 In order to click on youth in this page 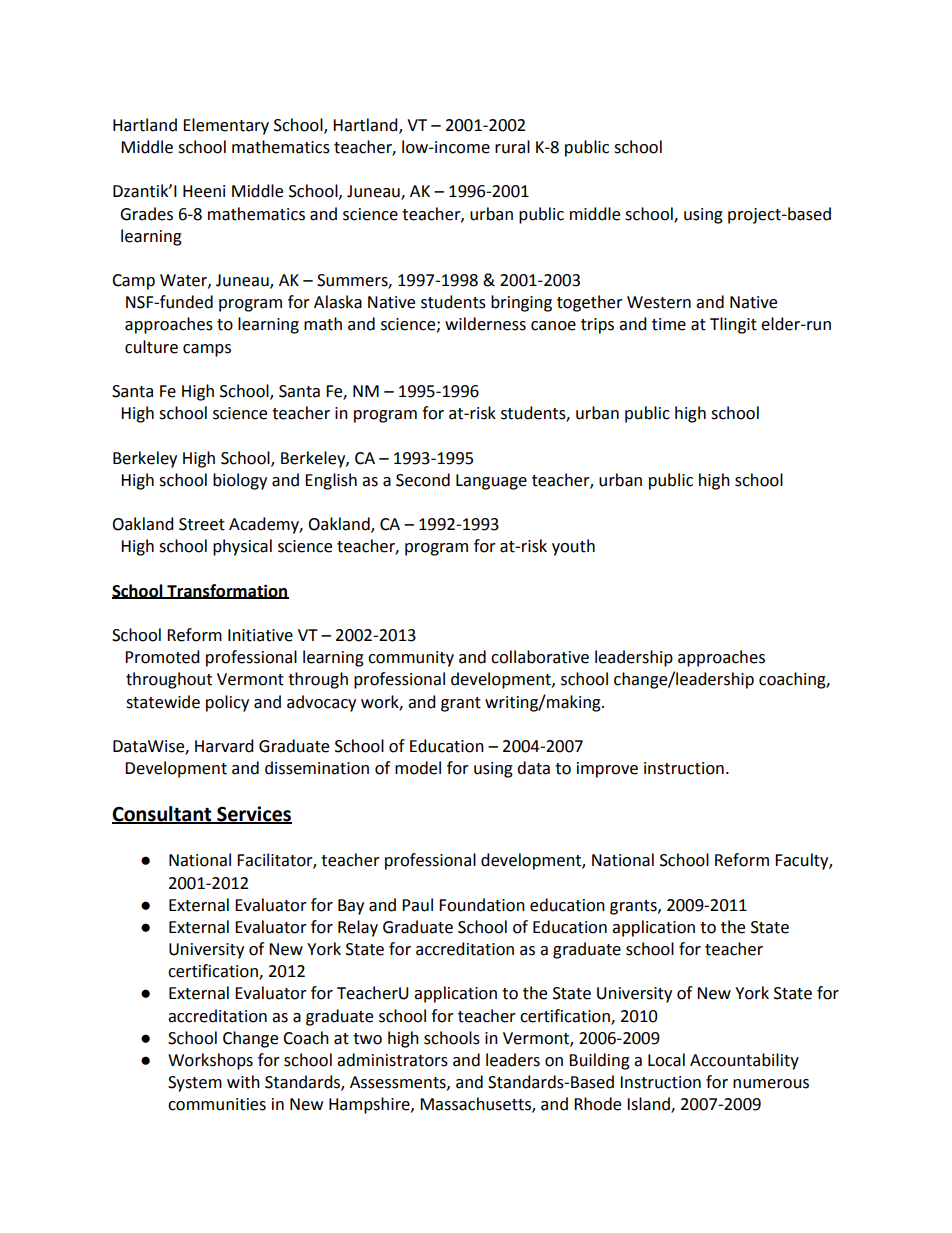, I will do `click(573, 547)`.
